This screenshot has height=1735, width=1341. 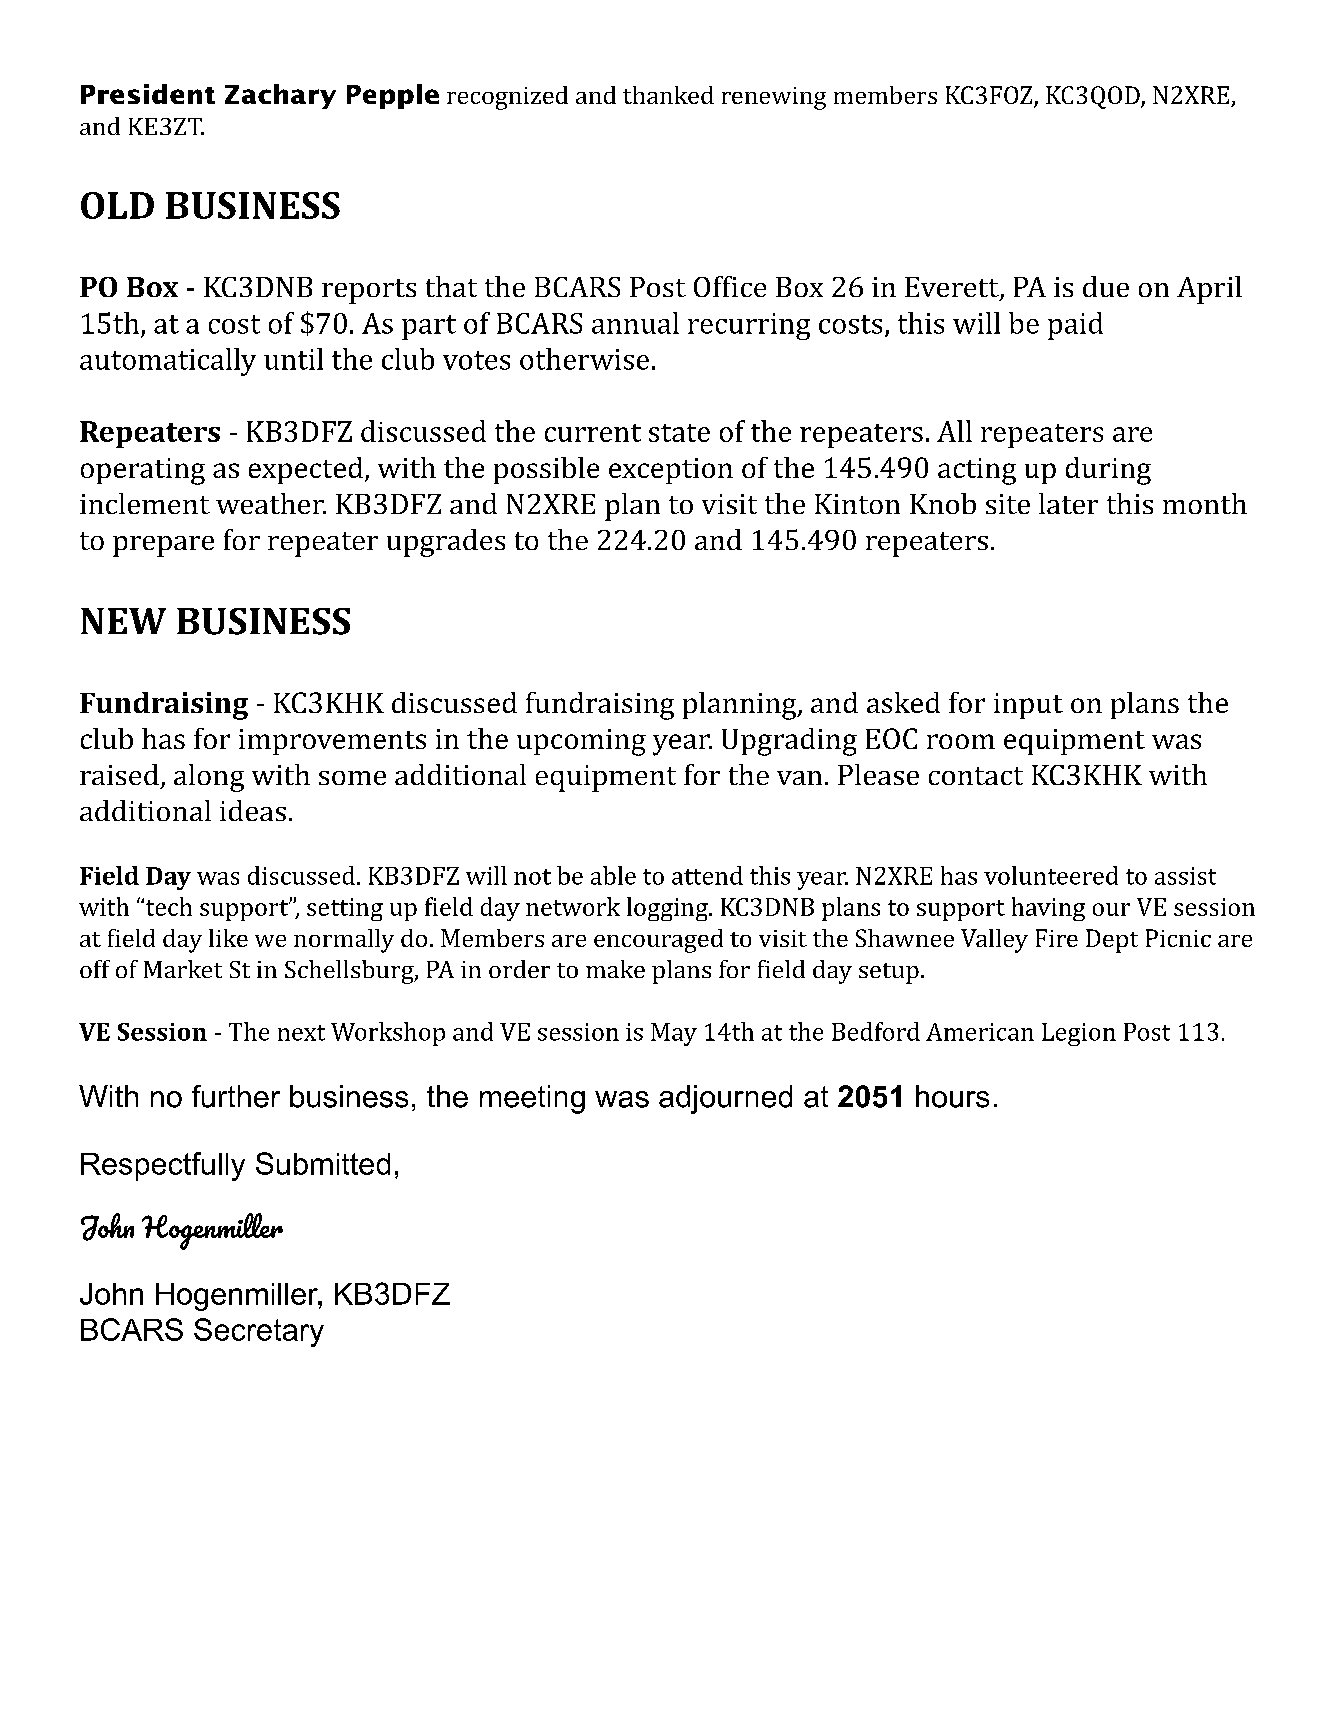 What do you see at coordinates (671, 471) in the screenshot?
I see `exception` at bounding box center [671, 471].
